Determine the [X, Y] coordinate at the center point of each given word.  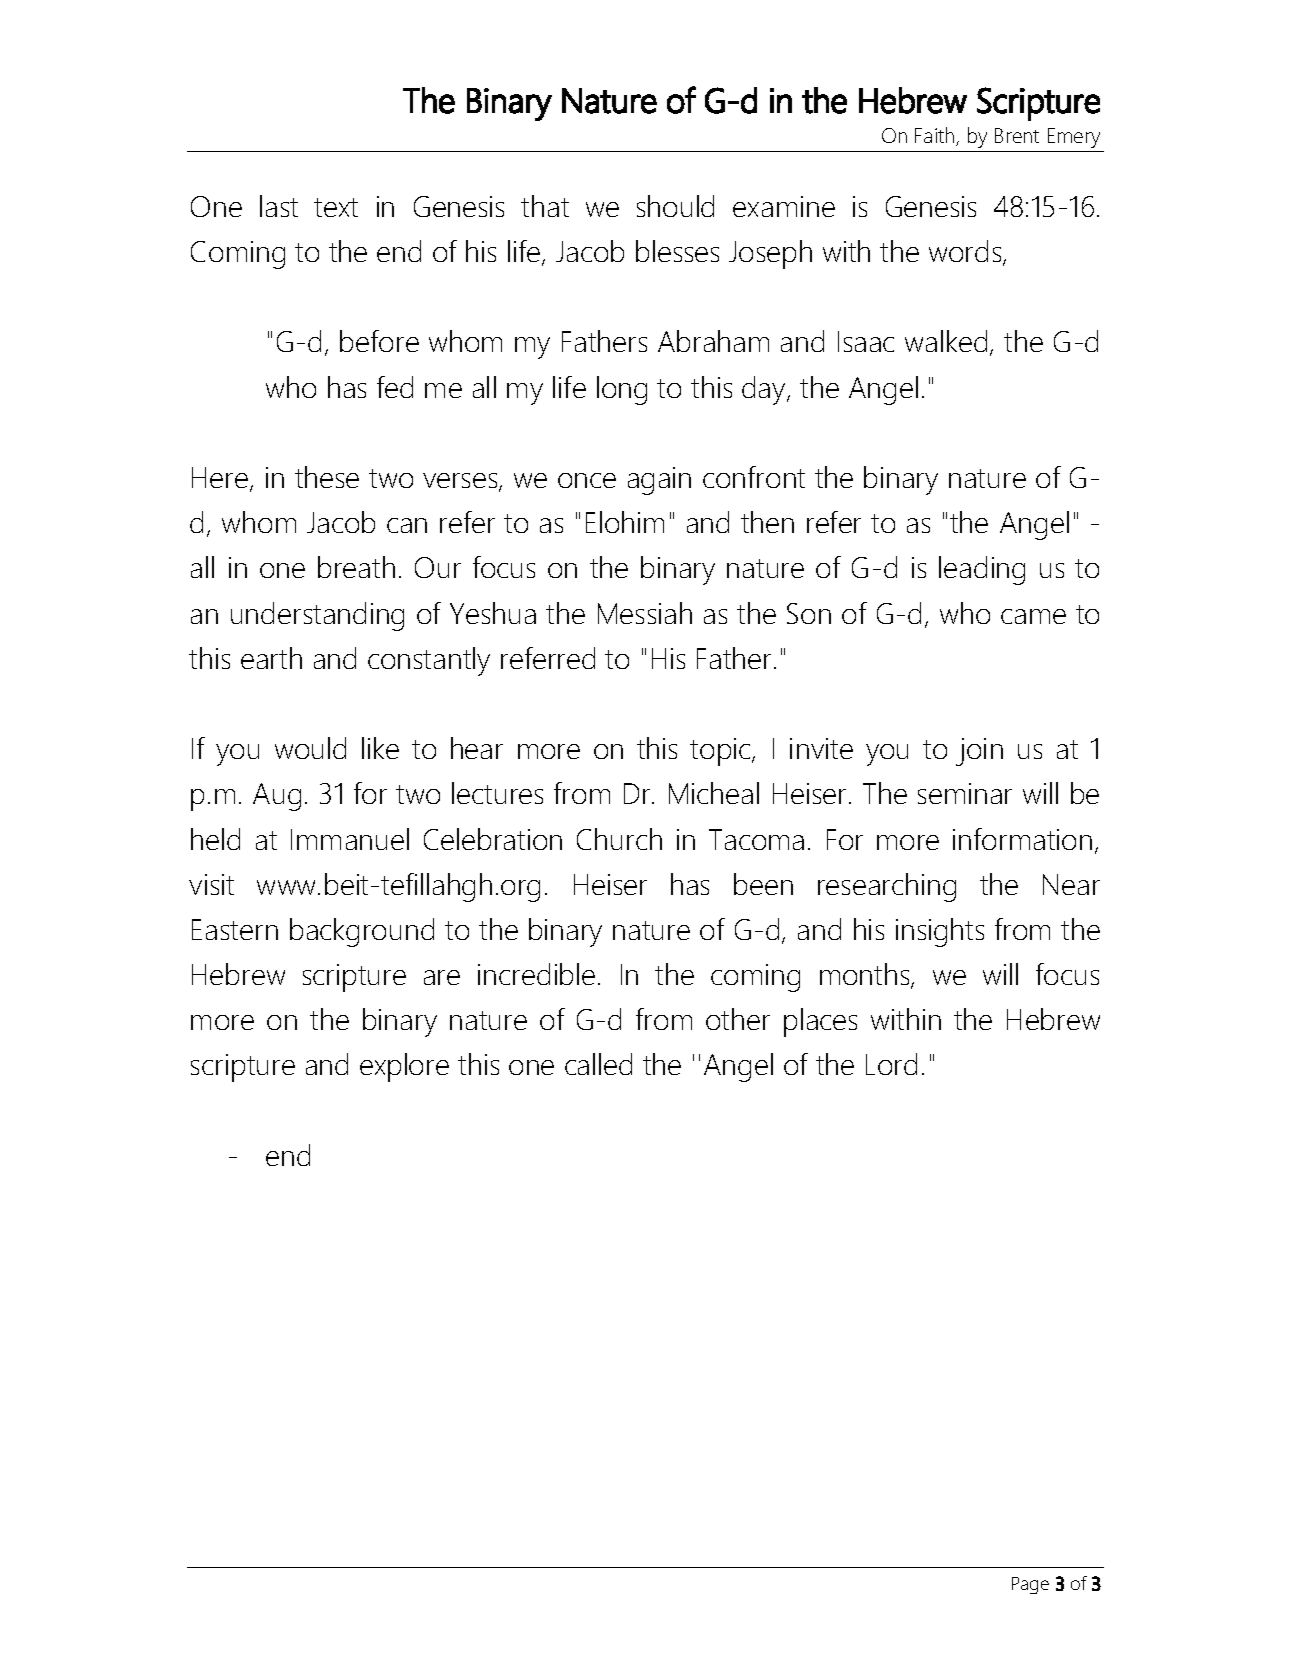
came [1033, 616]
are [442, 977]
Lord [891, 1064]
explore [404, 1067]
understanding [317, 616]
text [336, 207]
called [598, 1064]
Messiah [645, 613]
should [675, 206]
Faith [936, 136]
